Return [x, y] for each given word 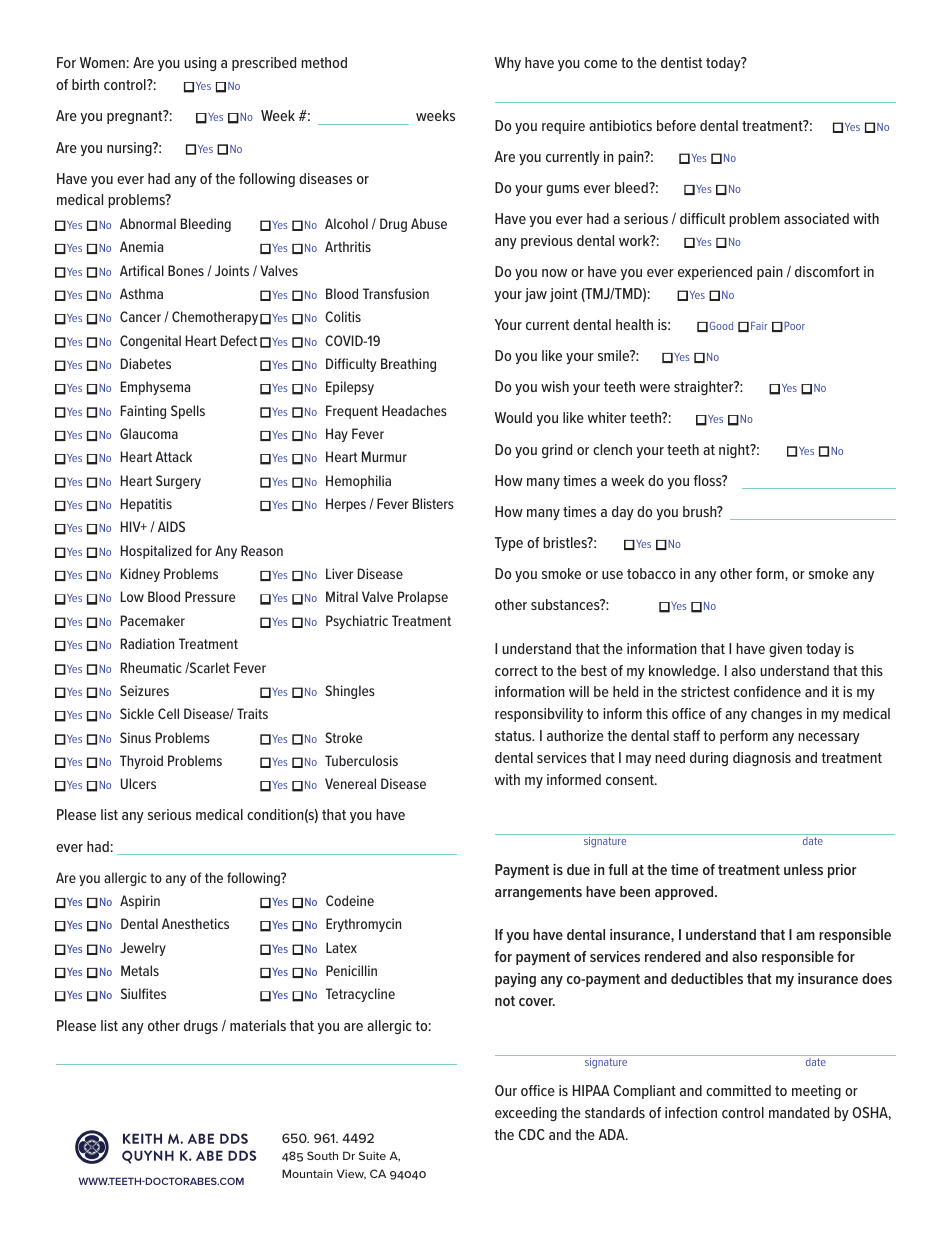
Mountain [307, 1173]
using [200, 64]
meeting [816, 1092]
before [676, 125]
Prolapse [423, 598]
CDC [531, 1134]
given [785, 650]
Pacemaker [153, 620]
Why [508, 64]
